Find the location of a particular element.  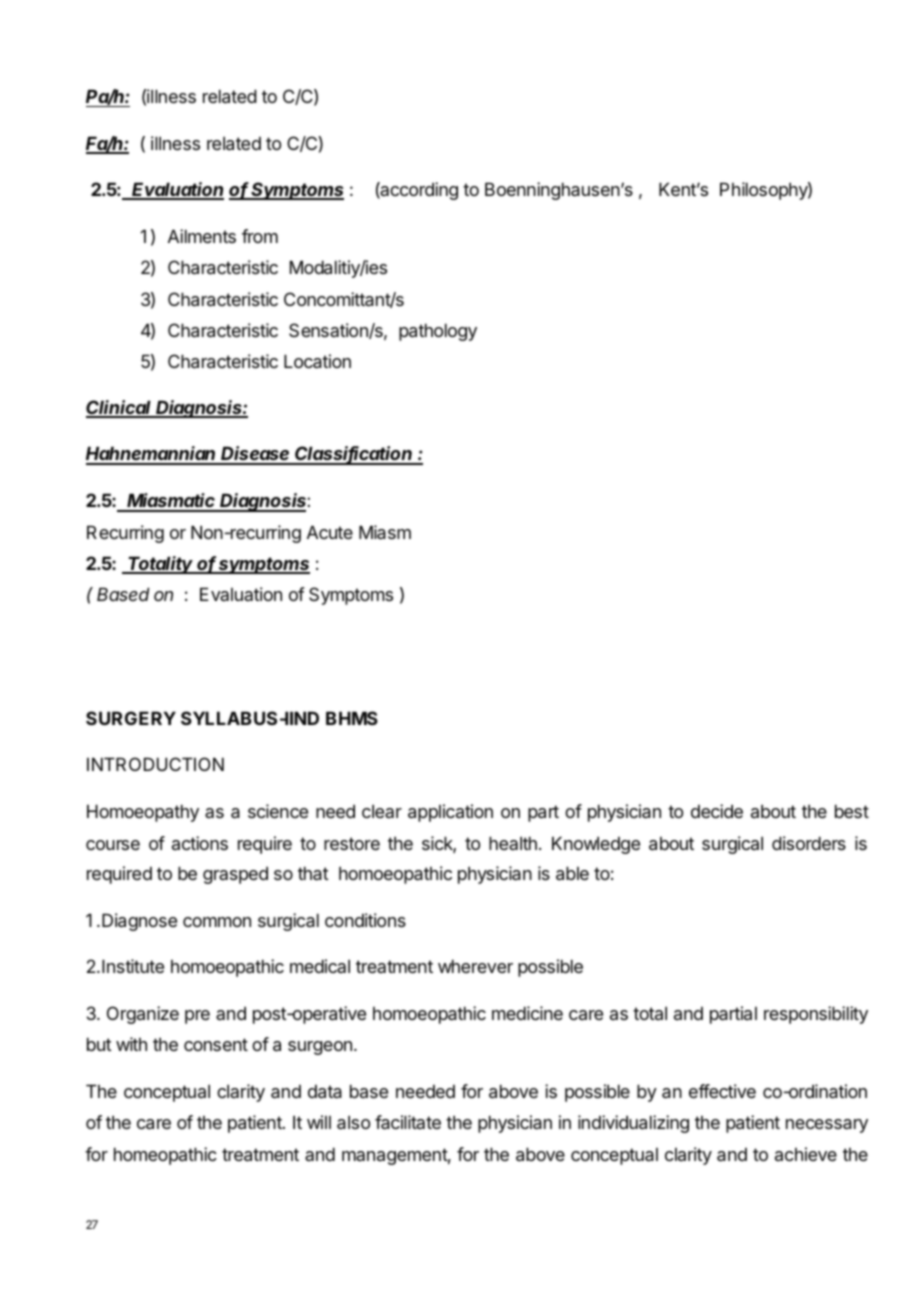

homeopathic is located at coordinates (165, 1156).
